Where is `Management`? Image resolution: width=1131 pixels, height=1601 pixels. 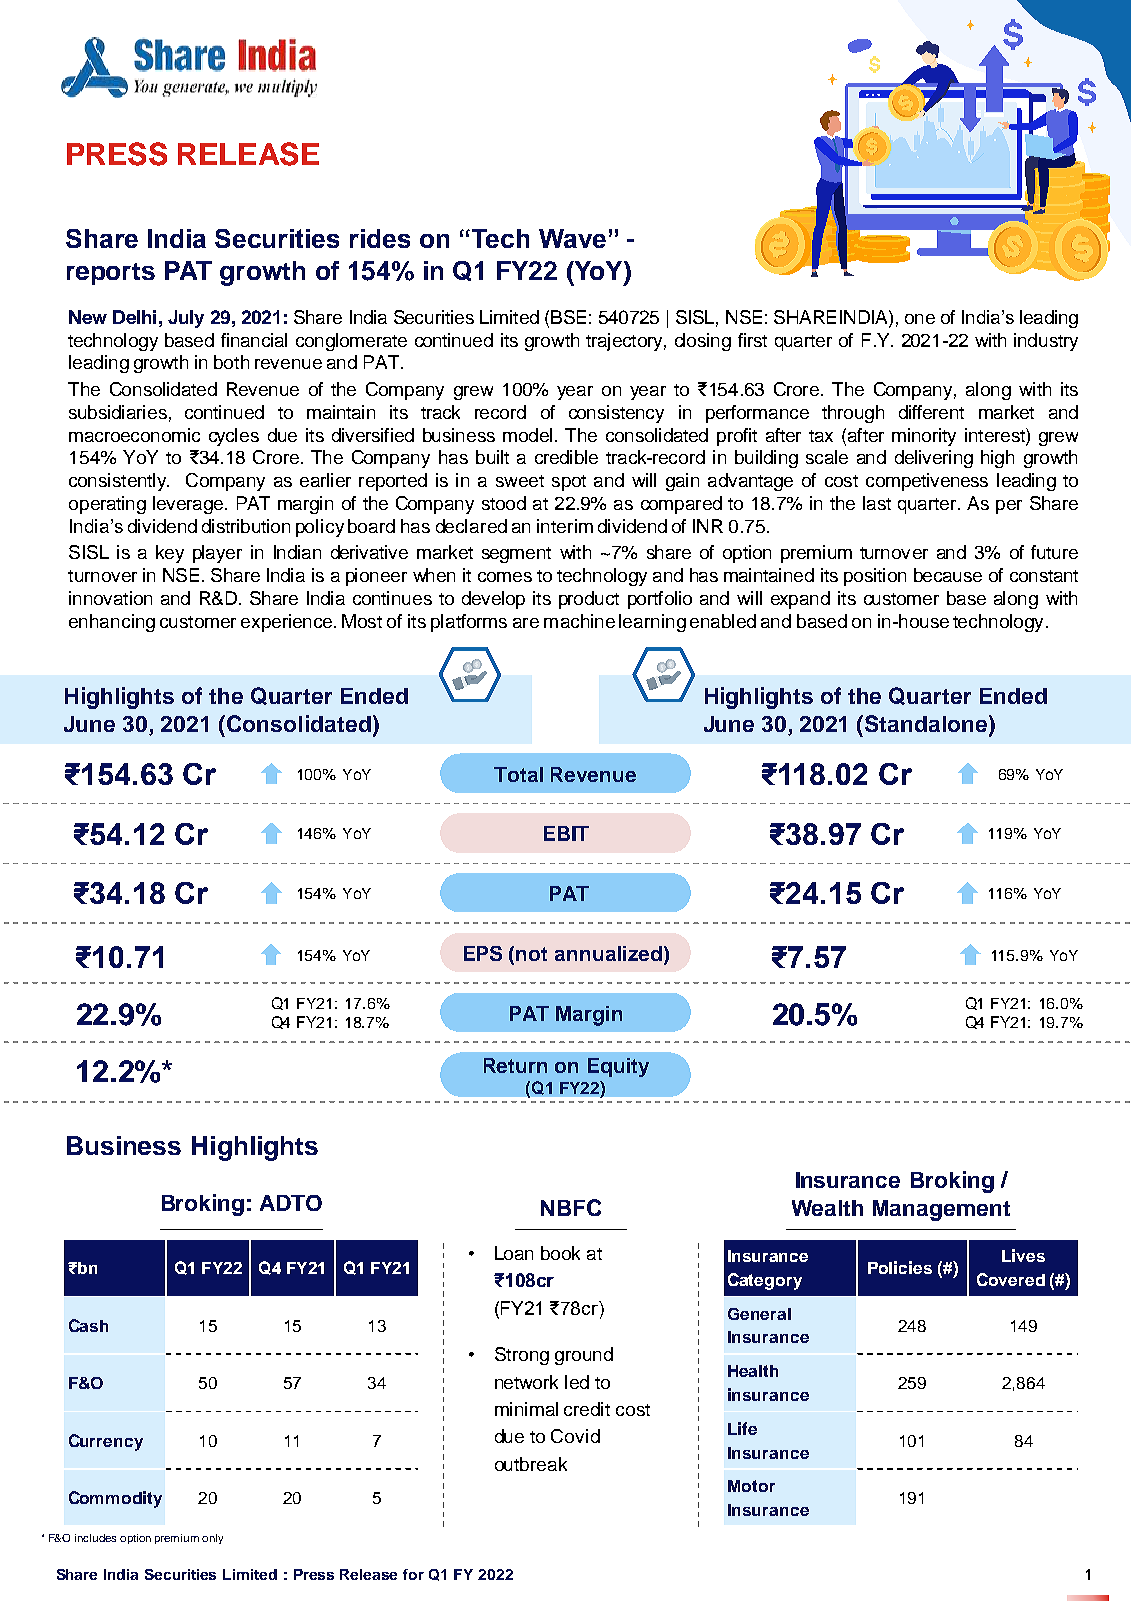 Management is located at coordinates (941, 1210).
